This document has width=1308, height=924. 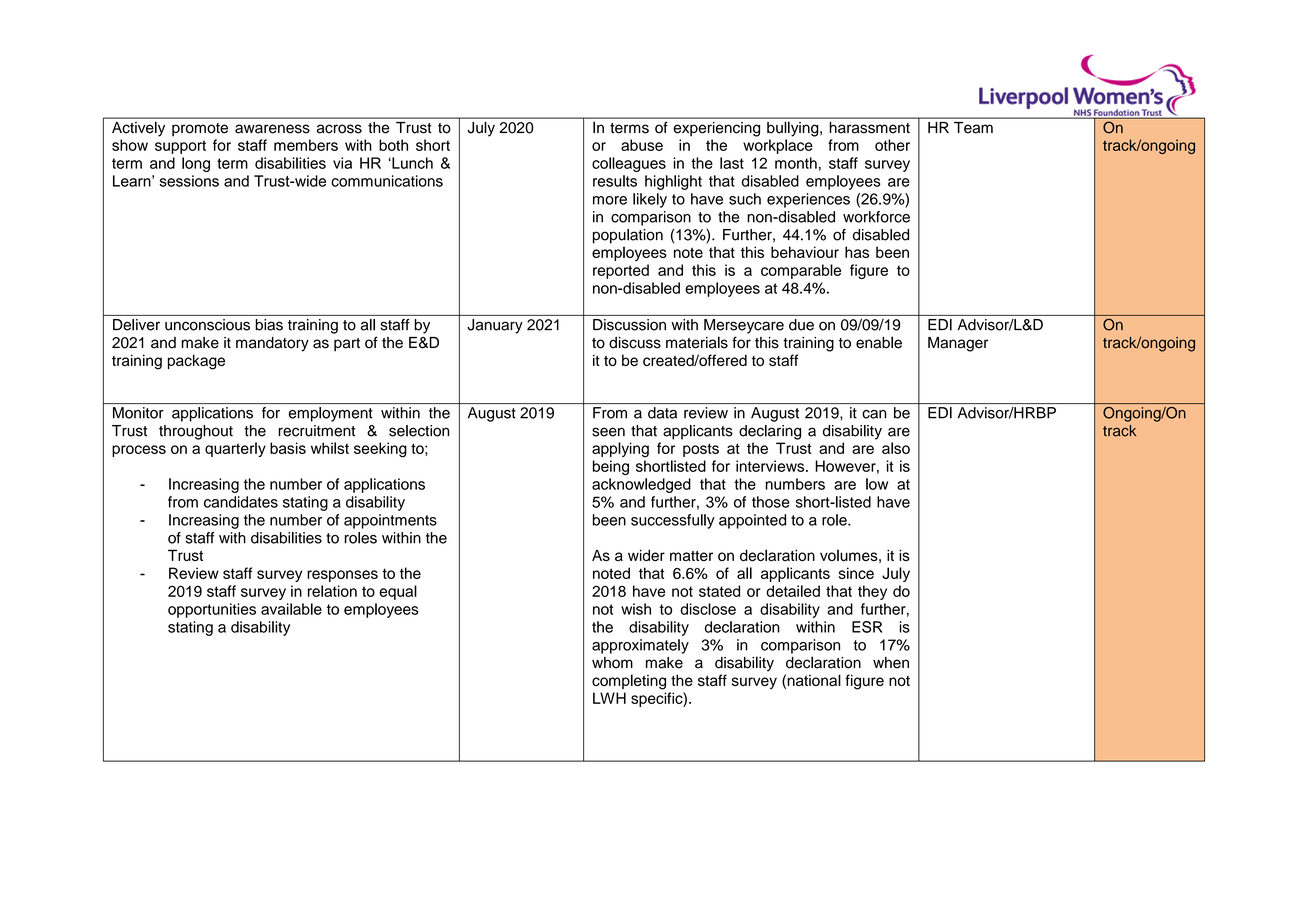 I want to click on other, so click(x=892, y=145).
